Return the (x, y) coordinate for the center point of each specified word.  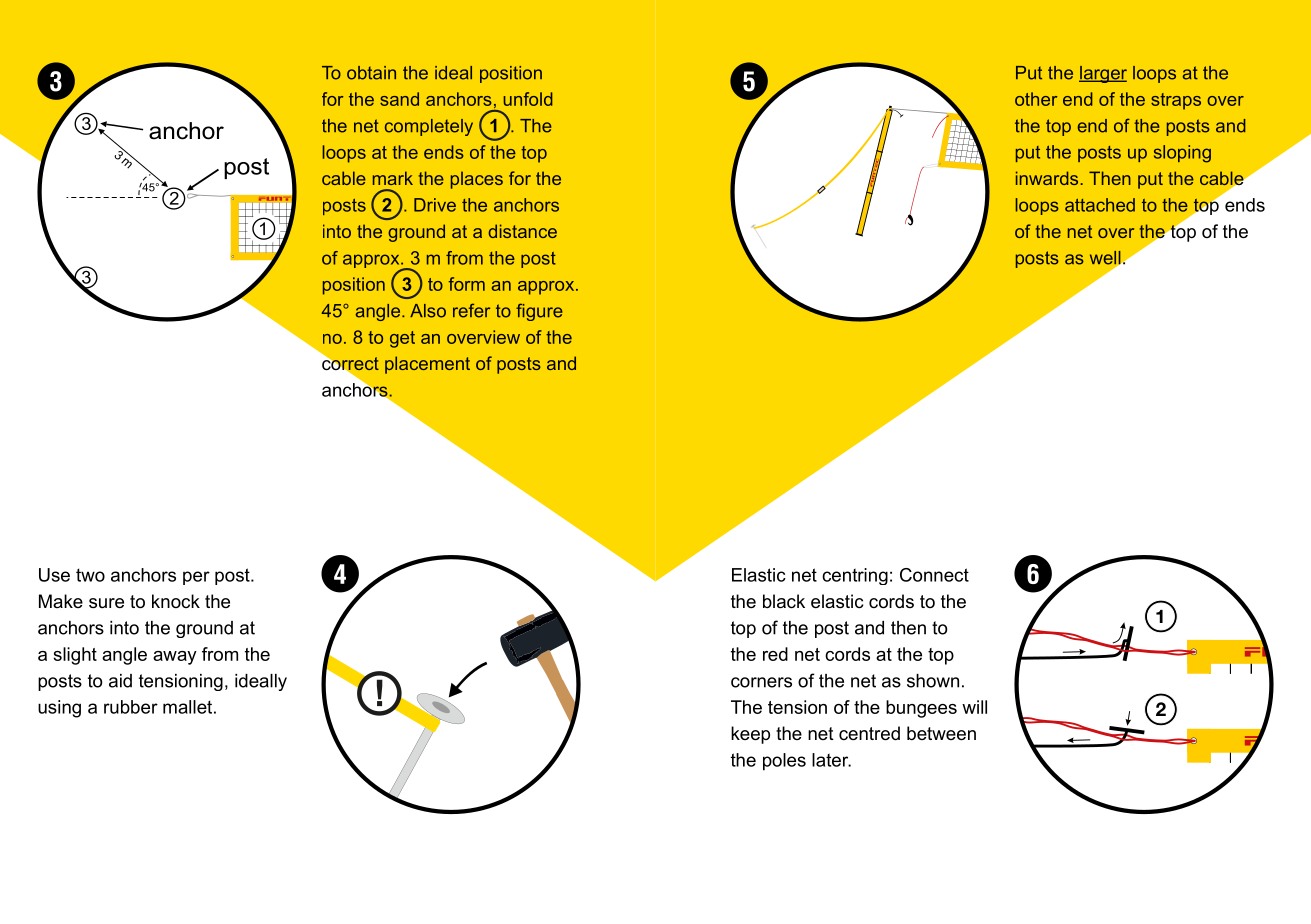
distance (522, 231)
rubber (131, 707)
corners (761, 682)
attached (1100, 205)
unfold (528, 99)
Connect (934, 575)
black (784, 601)
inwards (1047, 178)
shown (933, 681)
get (402, 339)
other (1036, 99)
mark (393, 178)
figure (539, 312)
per (196, 578)
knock (176, 601)
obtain (371, 73)
